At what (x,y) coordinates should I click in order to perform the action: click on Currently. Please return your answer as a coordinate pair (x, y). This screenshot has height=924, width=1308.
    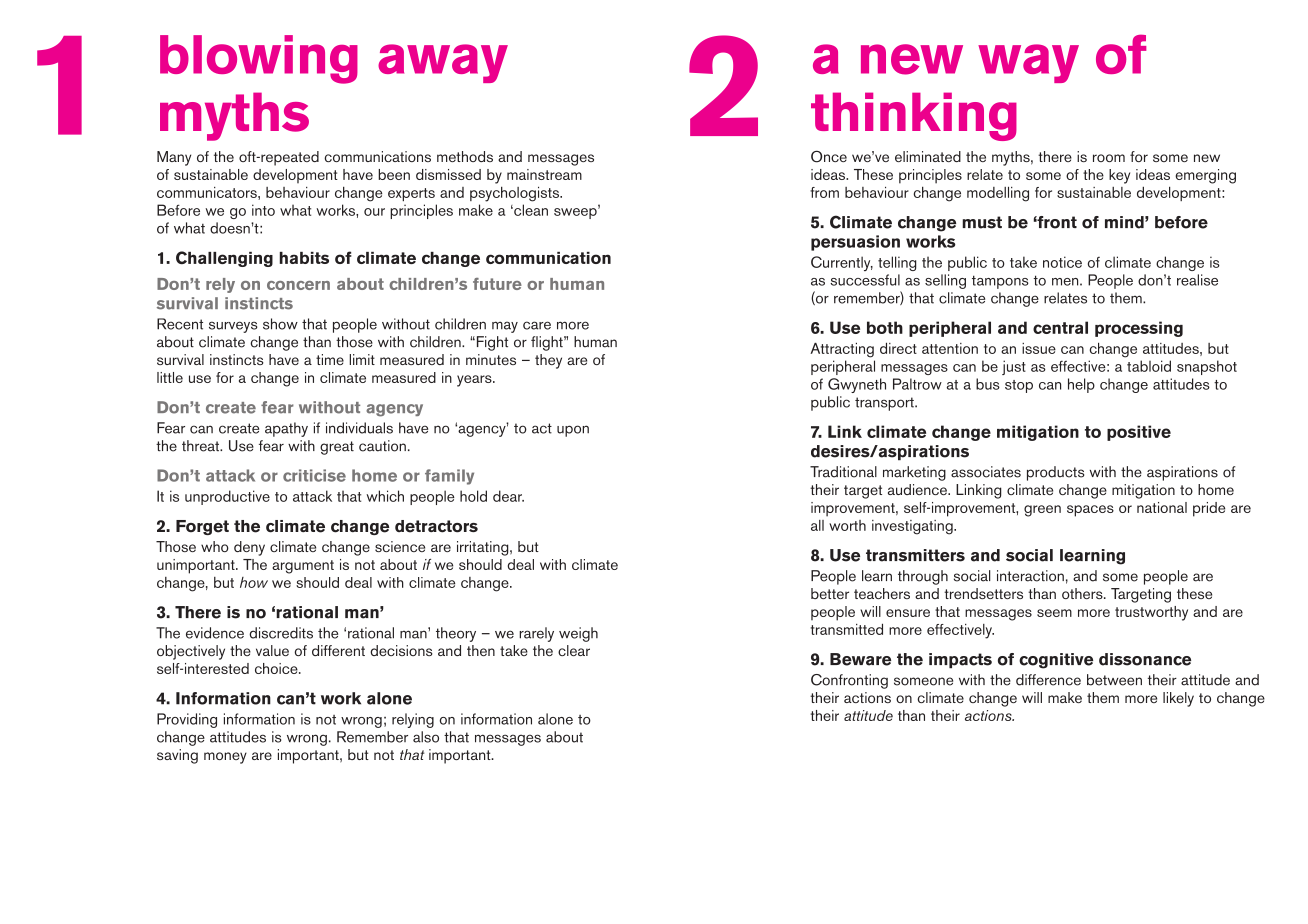
    Looking at the image, I should click on (842, 263).
